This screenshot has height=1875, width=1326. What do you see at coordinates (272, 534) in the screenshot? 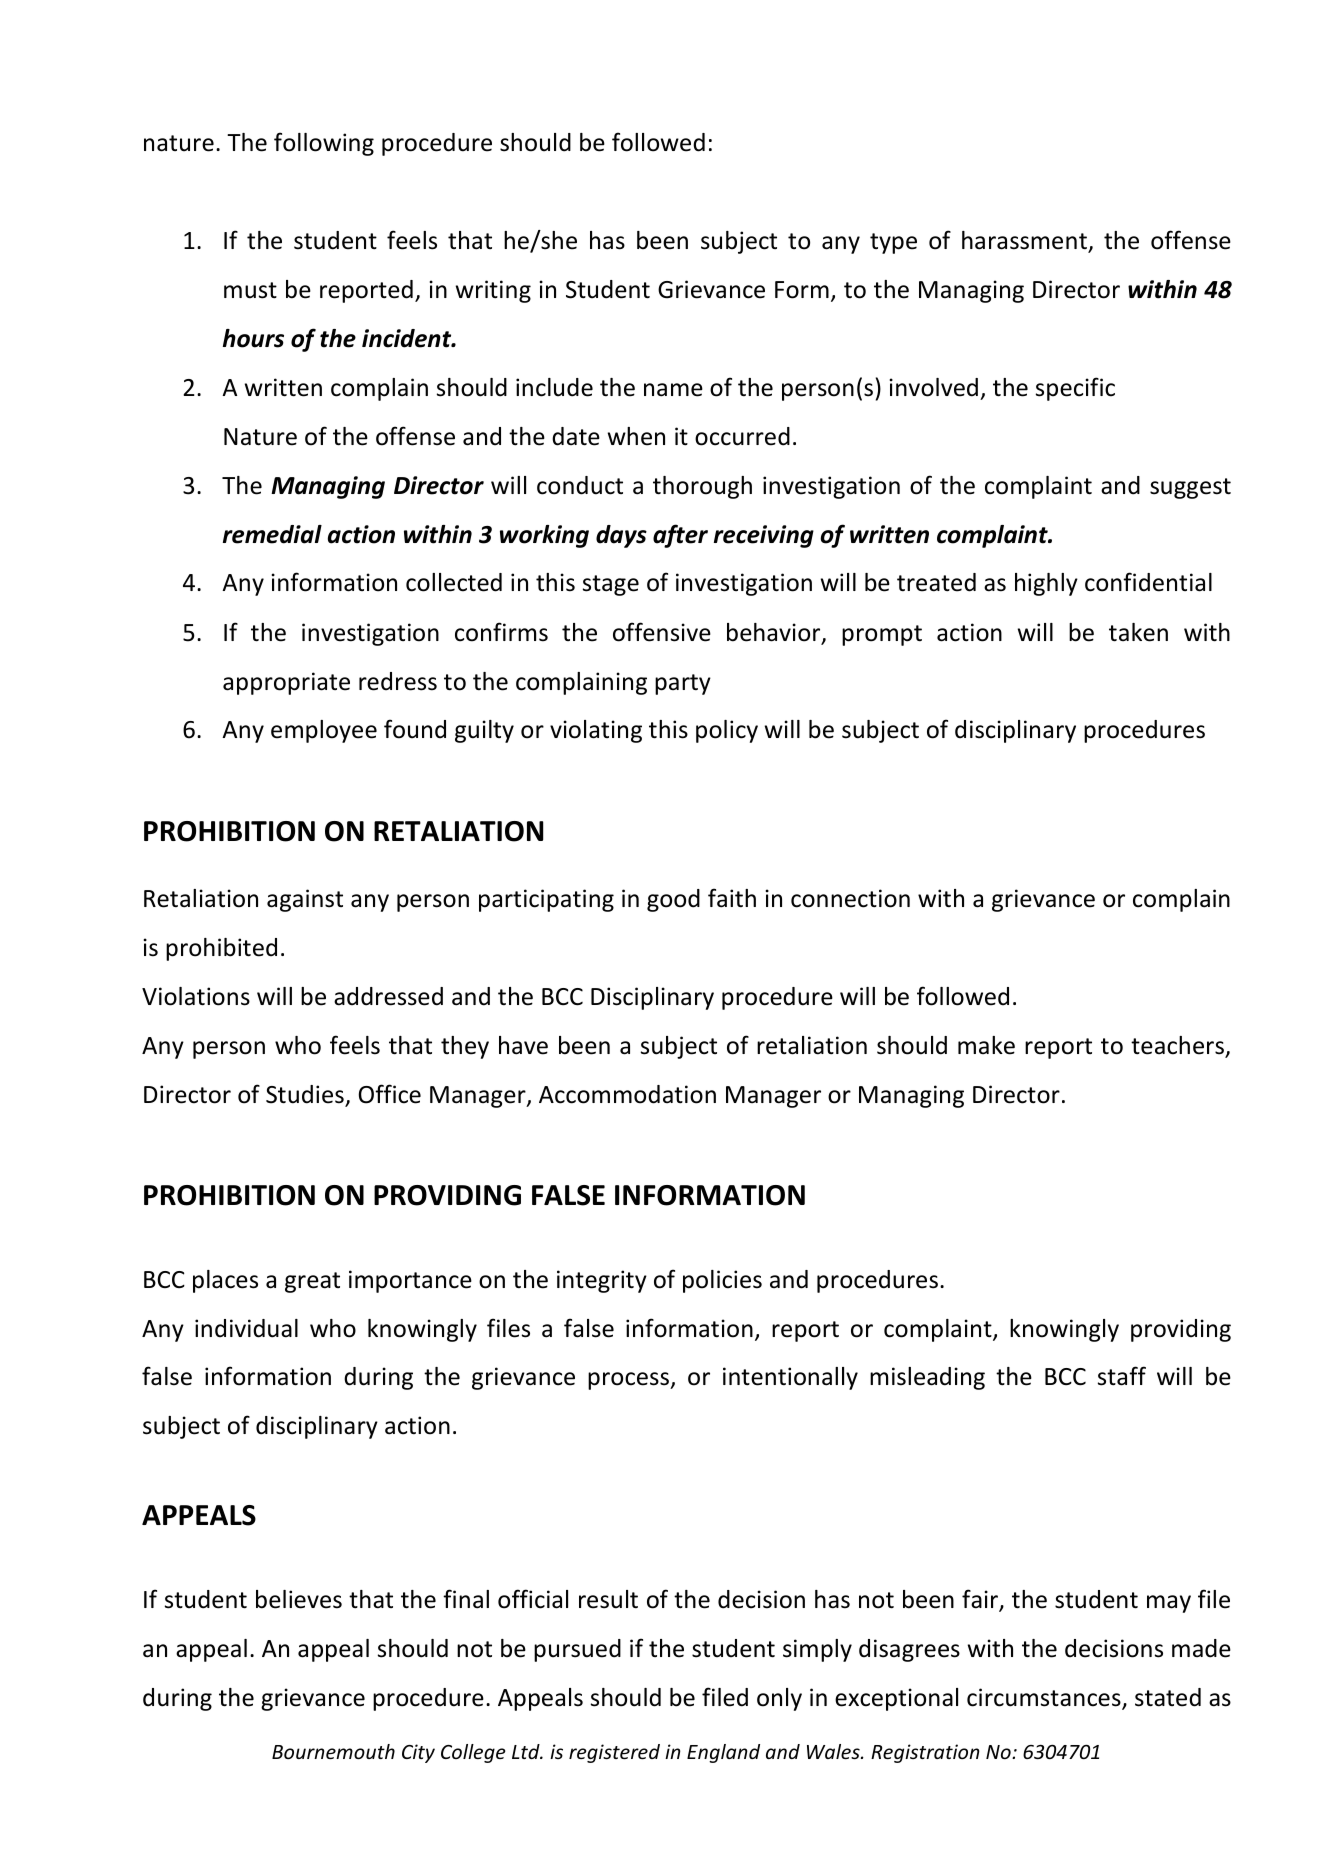
I see `remedial` at bounding box center [272, 534].
